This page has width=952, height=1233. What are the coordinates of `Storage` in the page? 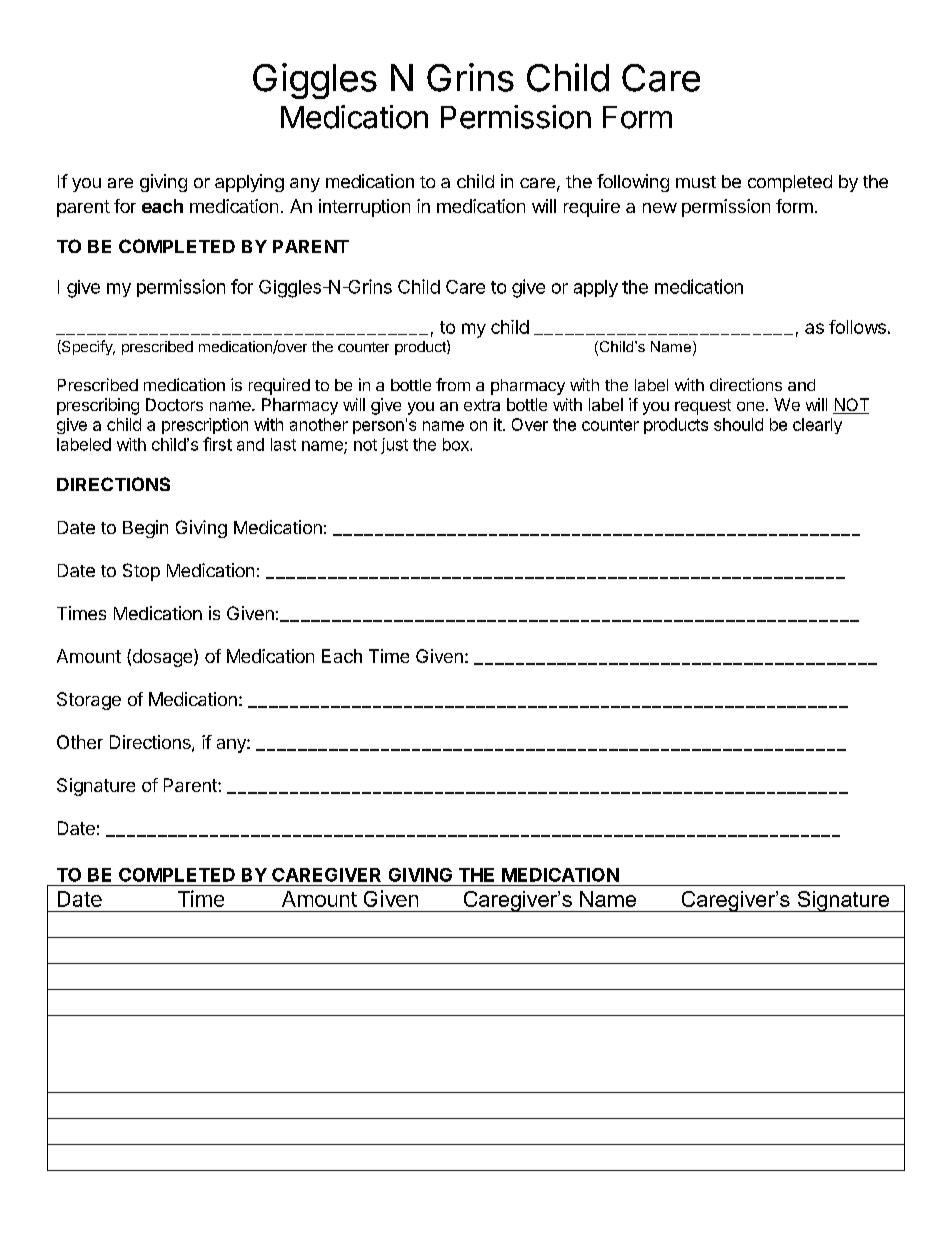 It's located at (89, 701).
